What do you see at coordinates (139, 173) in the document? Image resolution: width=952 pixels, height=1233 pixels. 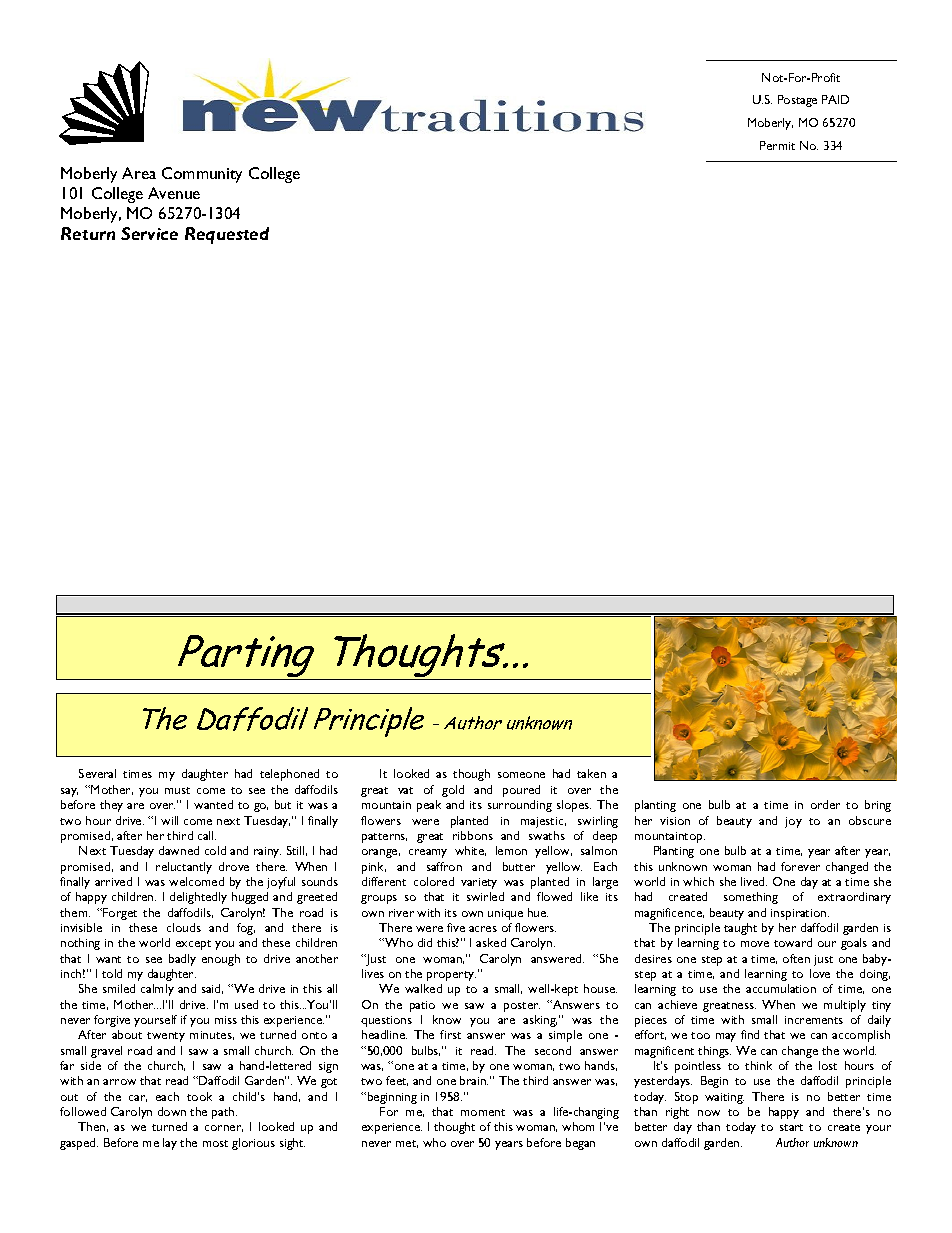 I see `Area` at bounding box center [139, 173].
